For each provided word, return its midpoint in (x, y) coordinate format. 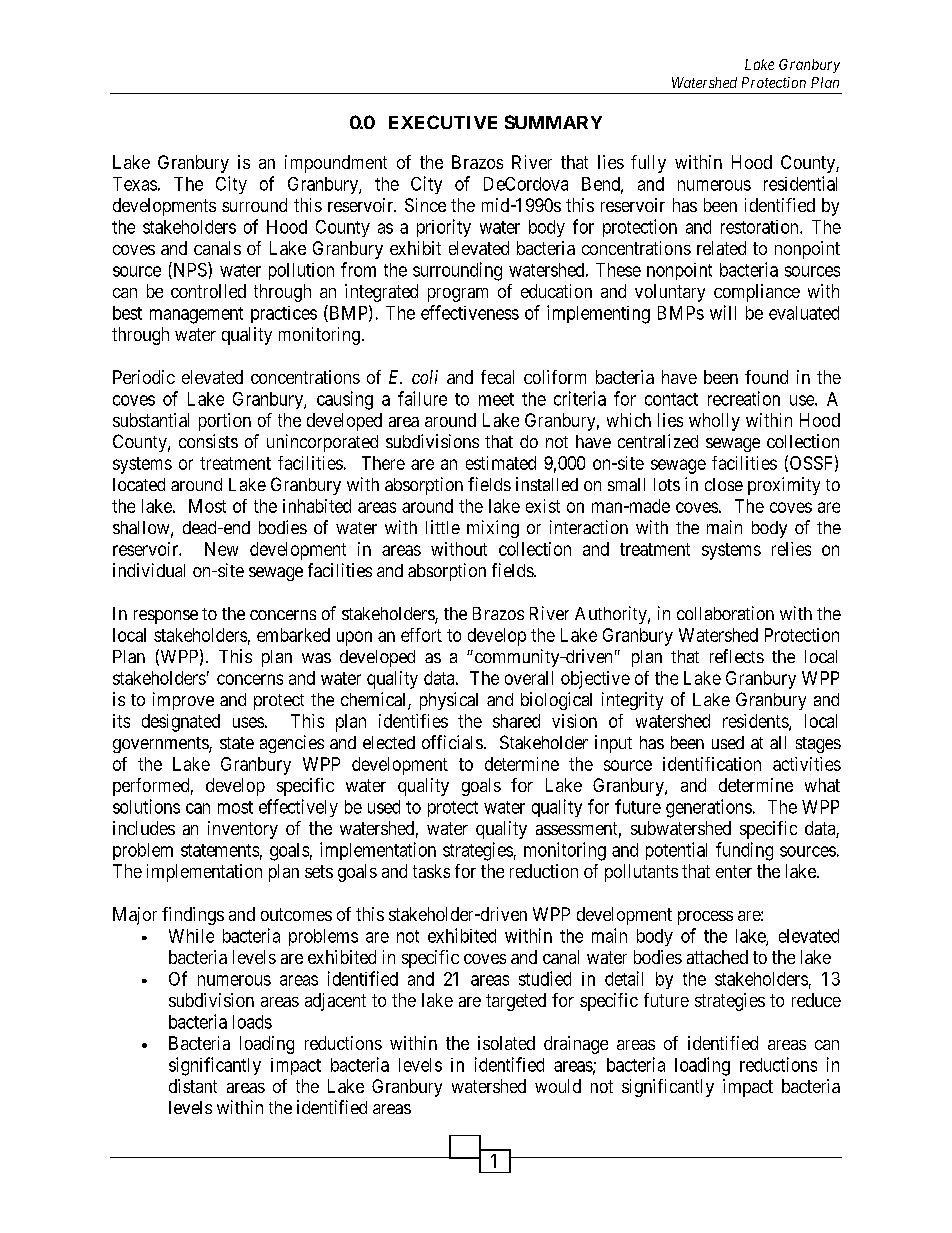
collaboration (725, 613)
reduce (816, 1000)
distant (193, 1086)
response (166, 617)
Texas (135, 184)
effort (421, 635)
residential (800, 183)
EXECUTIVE (443, 122)
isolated (506, 1043)
